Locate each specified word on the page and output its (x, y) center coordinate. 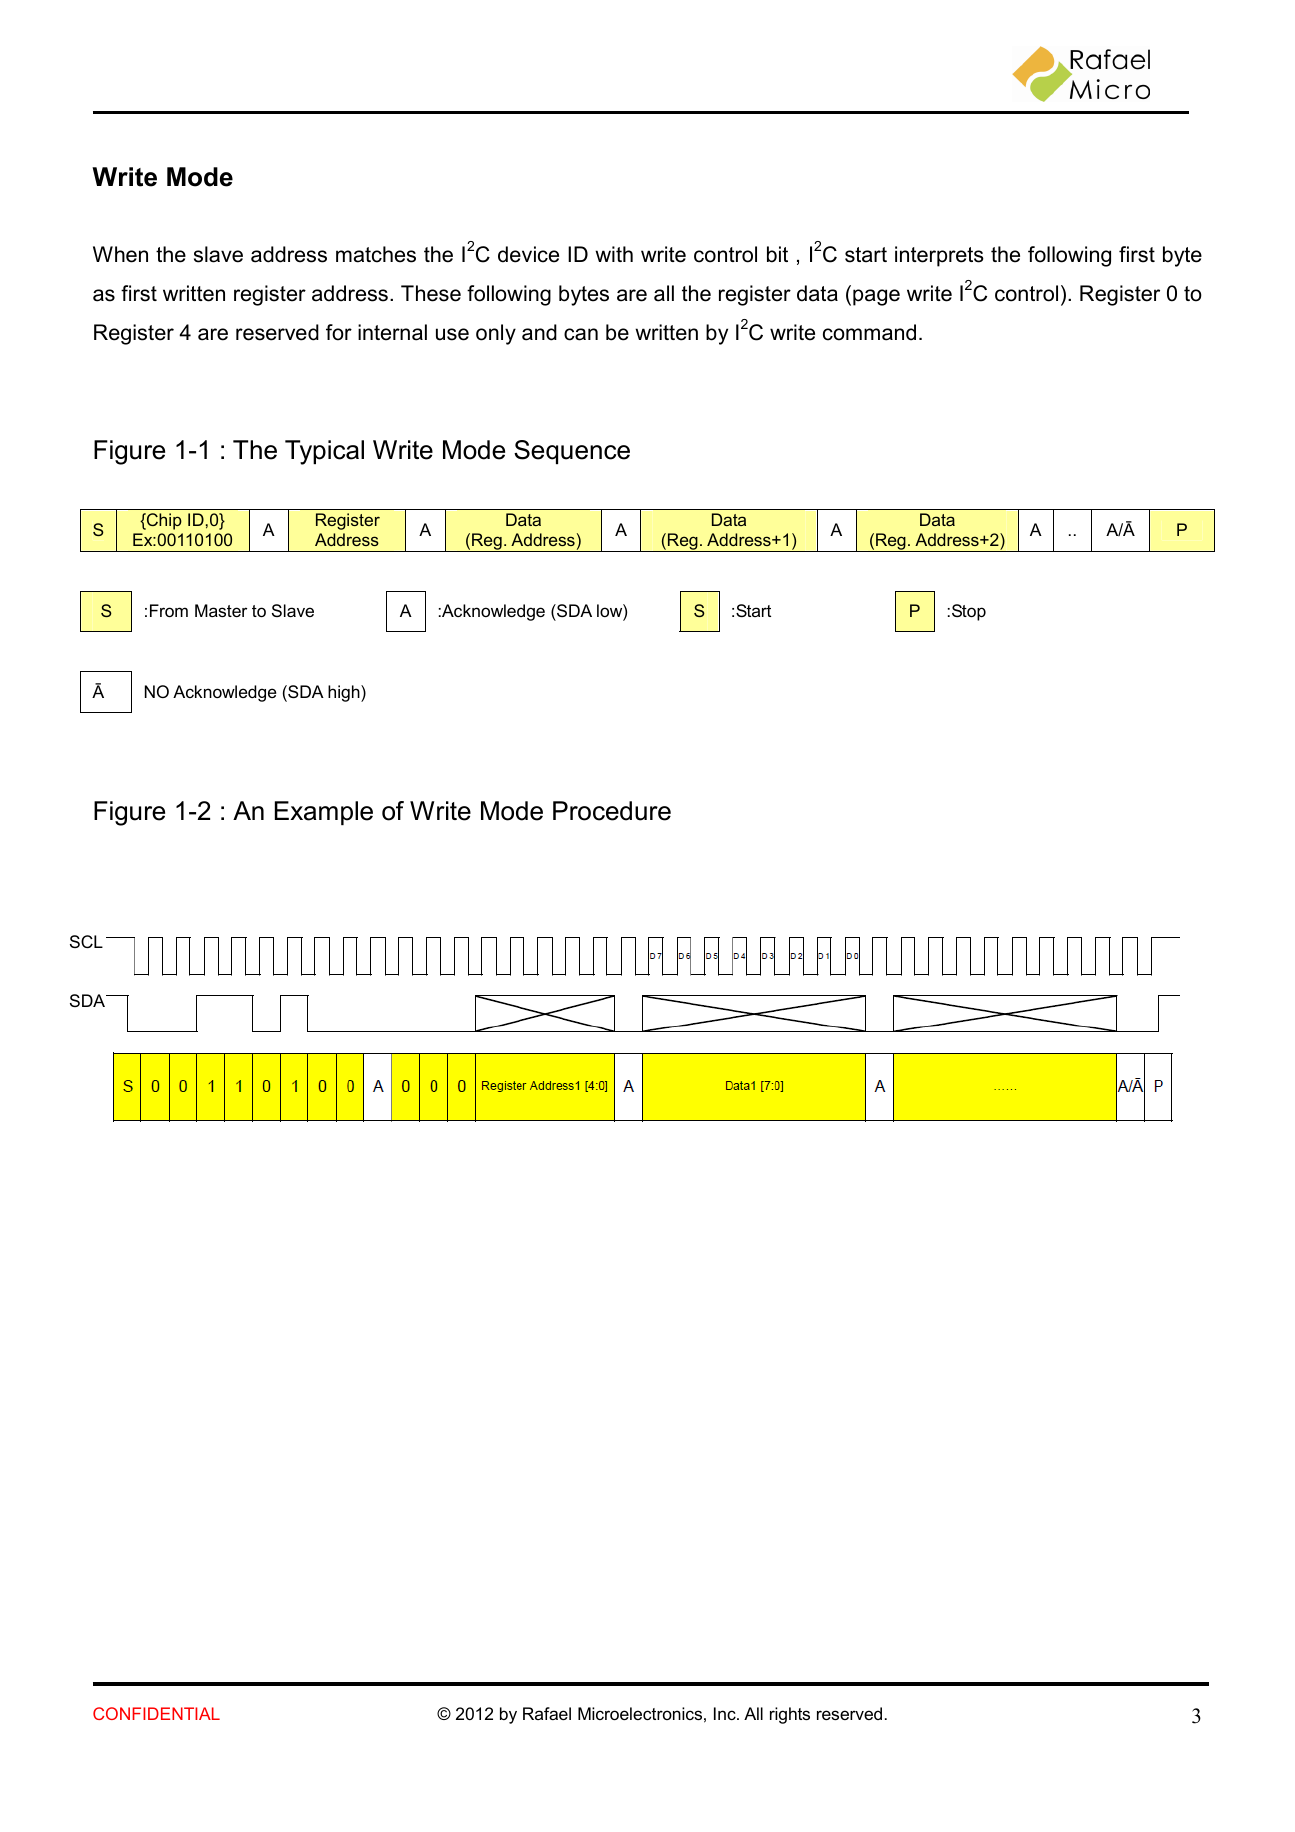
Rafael (547, 1713)
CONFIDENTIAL (156, 1713)
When (120, 254)
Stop (969, 612)
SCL (86, 941)
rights (790, 1715)
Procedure (612, 811)
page (876, 297)
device (528, 254)
